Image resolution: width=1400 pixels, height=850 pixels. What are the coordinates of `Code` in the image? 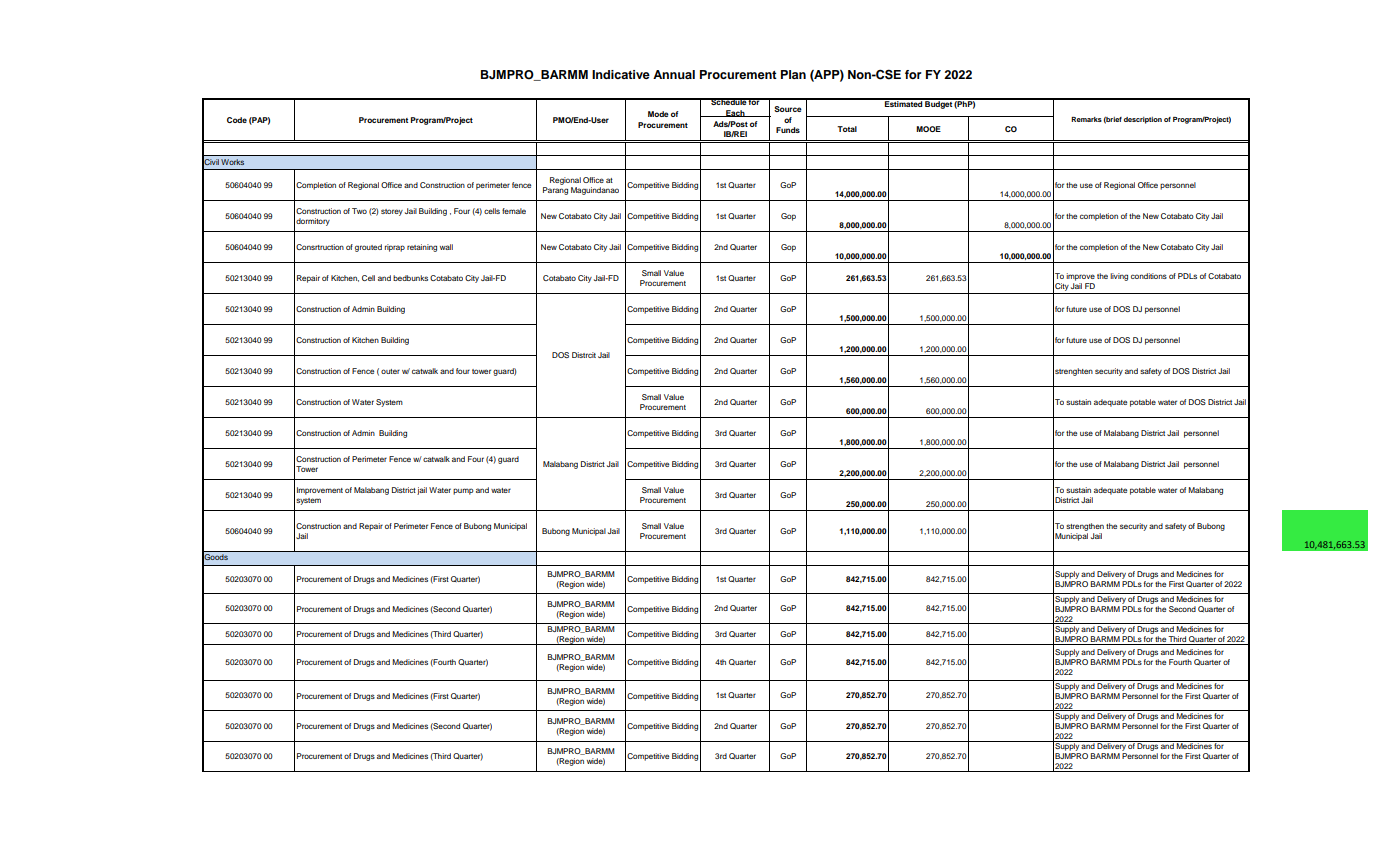 It's located at (237, 120).
